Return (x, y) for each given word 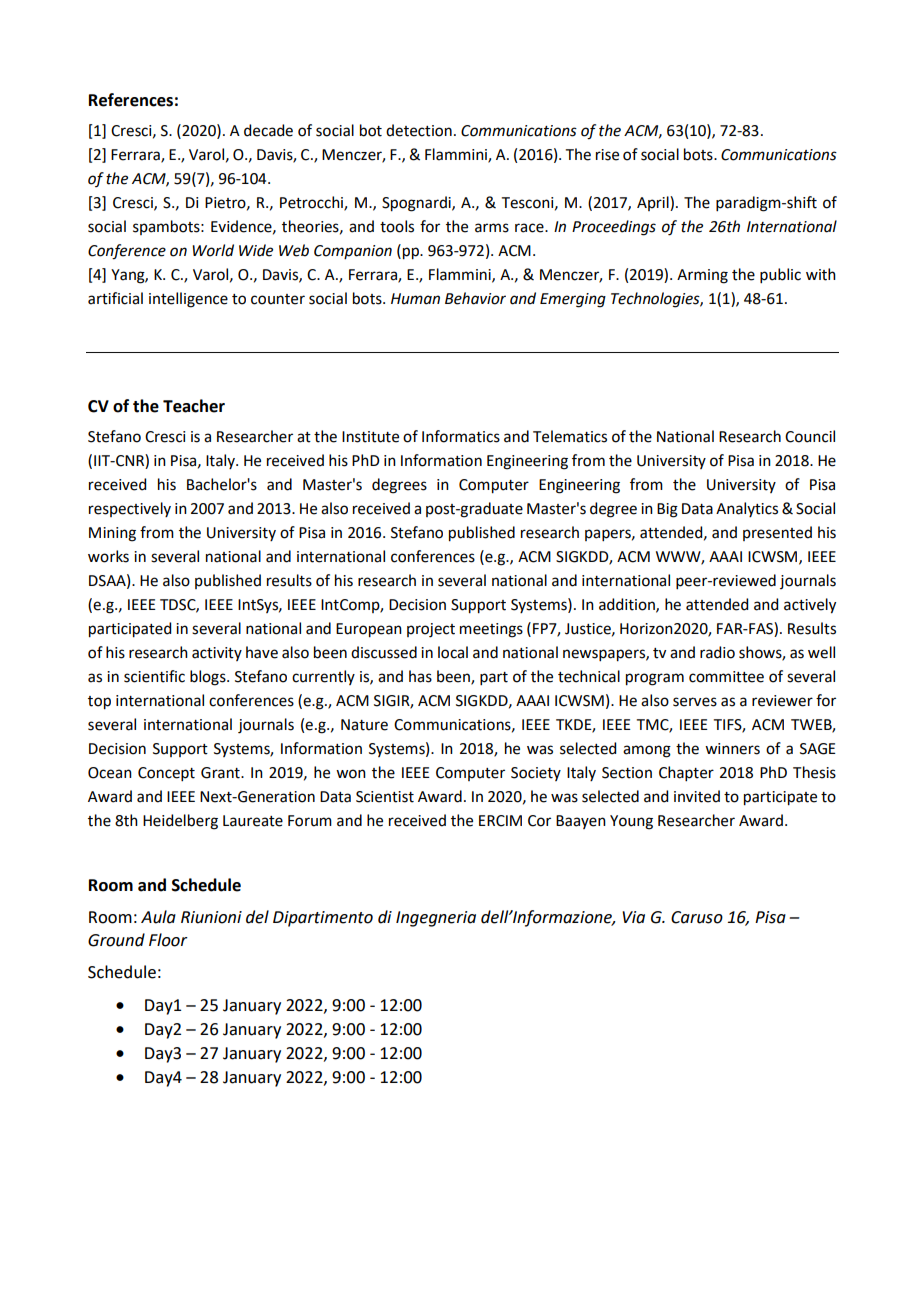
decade (268, 130)
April (654, 203)
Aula (158, 917)
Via (633, 917)
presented (777, 533)
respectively (130, 509)
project (431, 630)
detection (419, 130)
